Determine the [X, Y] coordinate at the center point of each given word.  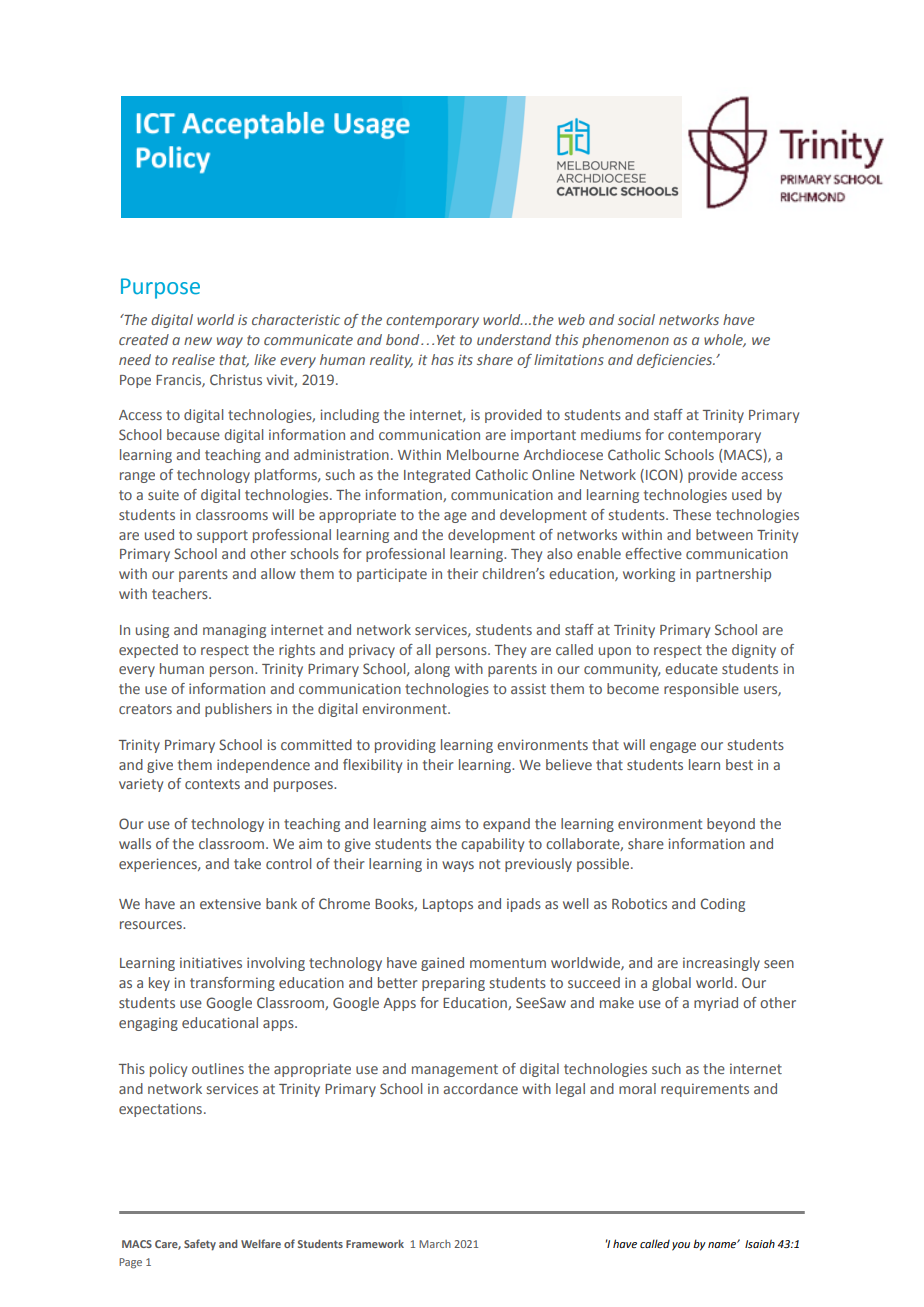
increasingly [721, 964]
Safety [200, 1245]
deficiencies [676, 361]
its [465, 359]
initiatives [211, 962]
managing [234, 631]
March [435, 1244]
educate [691, 668]
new [198, 341]
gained [442, 964]
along [432, 670]
